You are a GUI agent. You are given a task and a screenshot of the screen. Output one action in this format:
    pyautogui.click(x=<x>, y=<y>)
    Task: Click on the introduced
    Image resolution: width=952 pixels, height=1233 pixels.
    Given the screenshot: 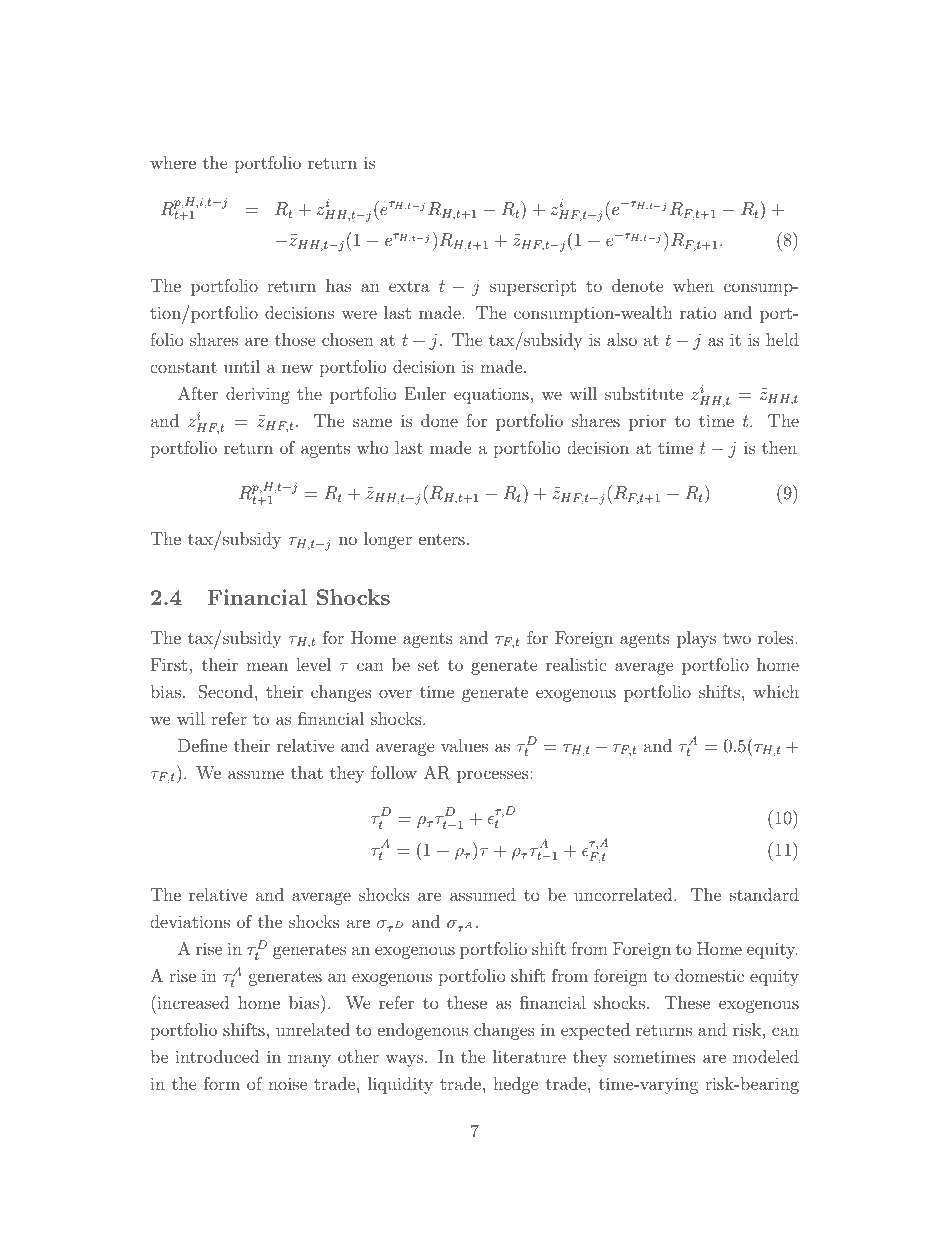 What is the action you would take?
    pyautogui.click(x=217, y=1056)
